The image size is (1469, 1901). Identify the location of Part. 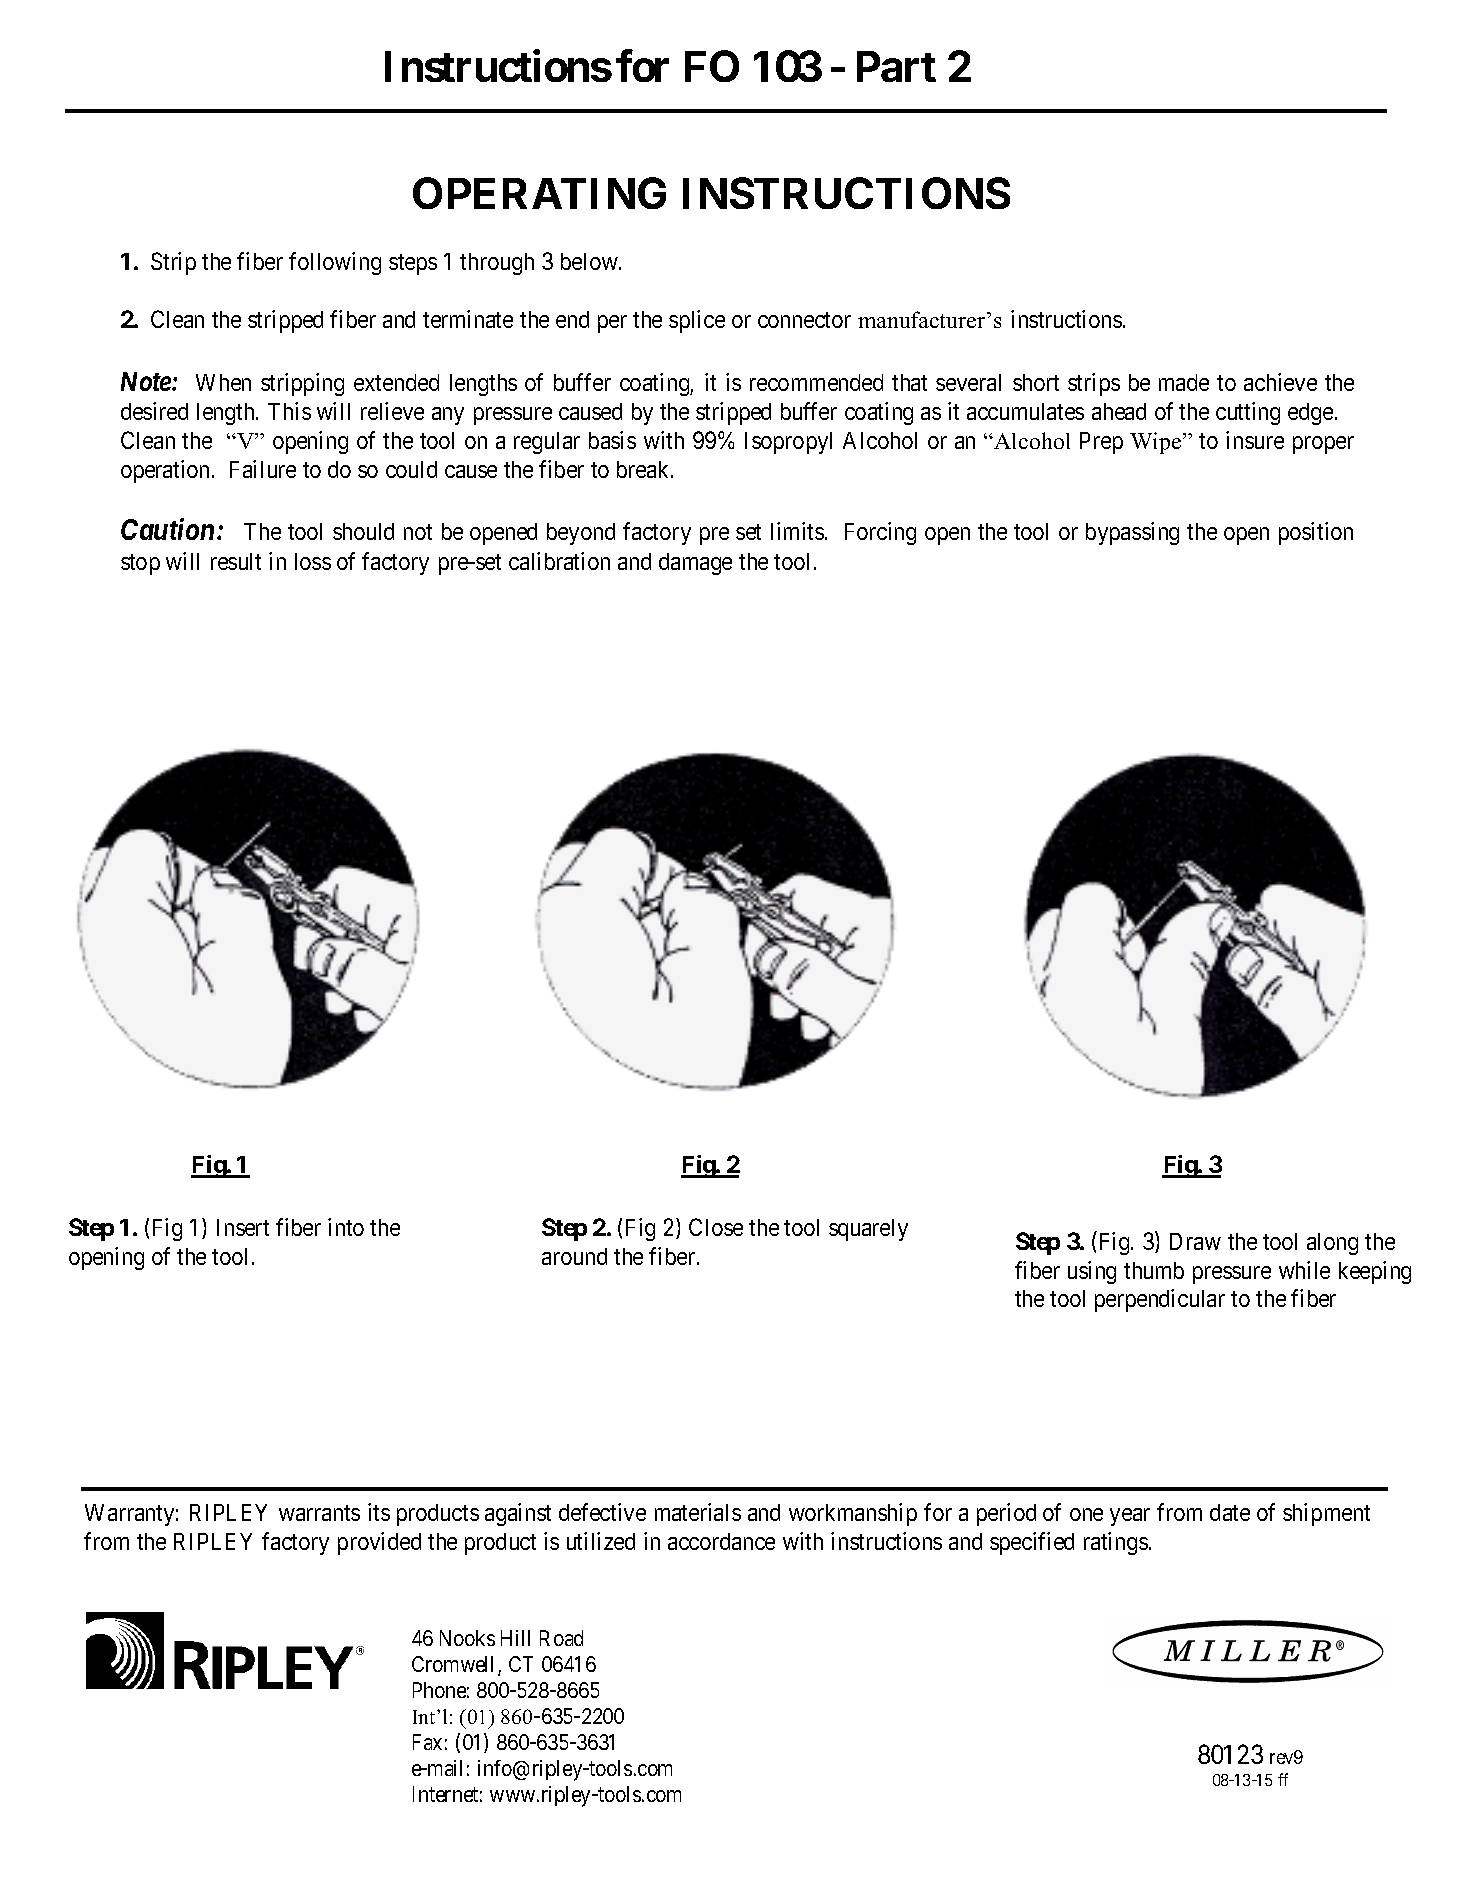
(896, 66).
